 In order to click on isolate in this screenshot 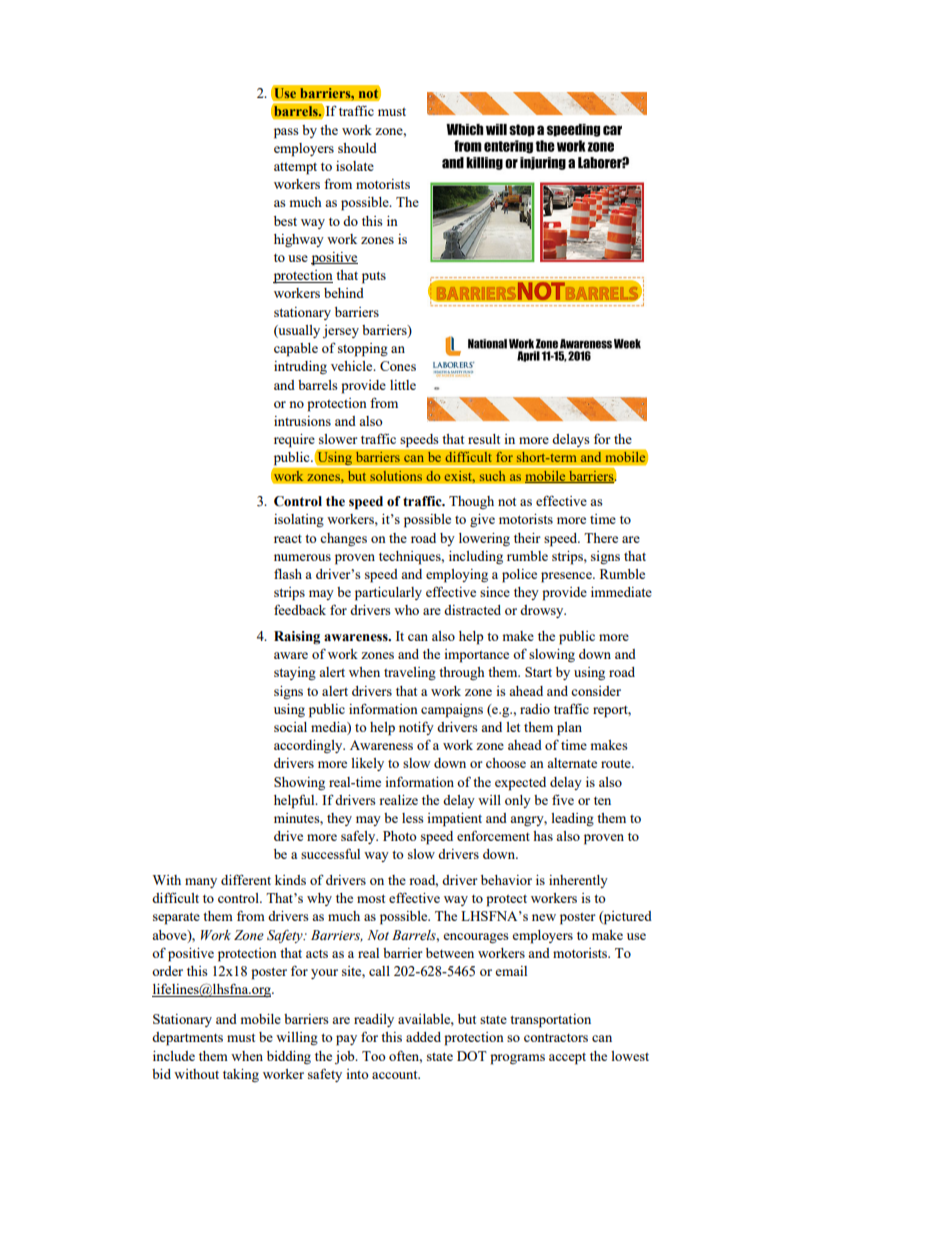, I will do `click(355, 166)`.
